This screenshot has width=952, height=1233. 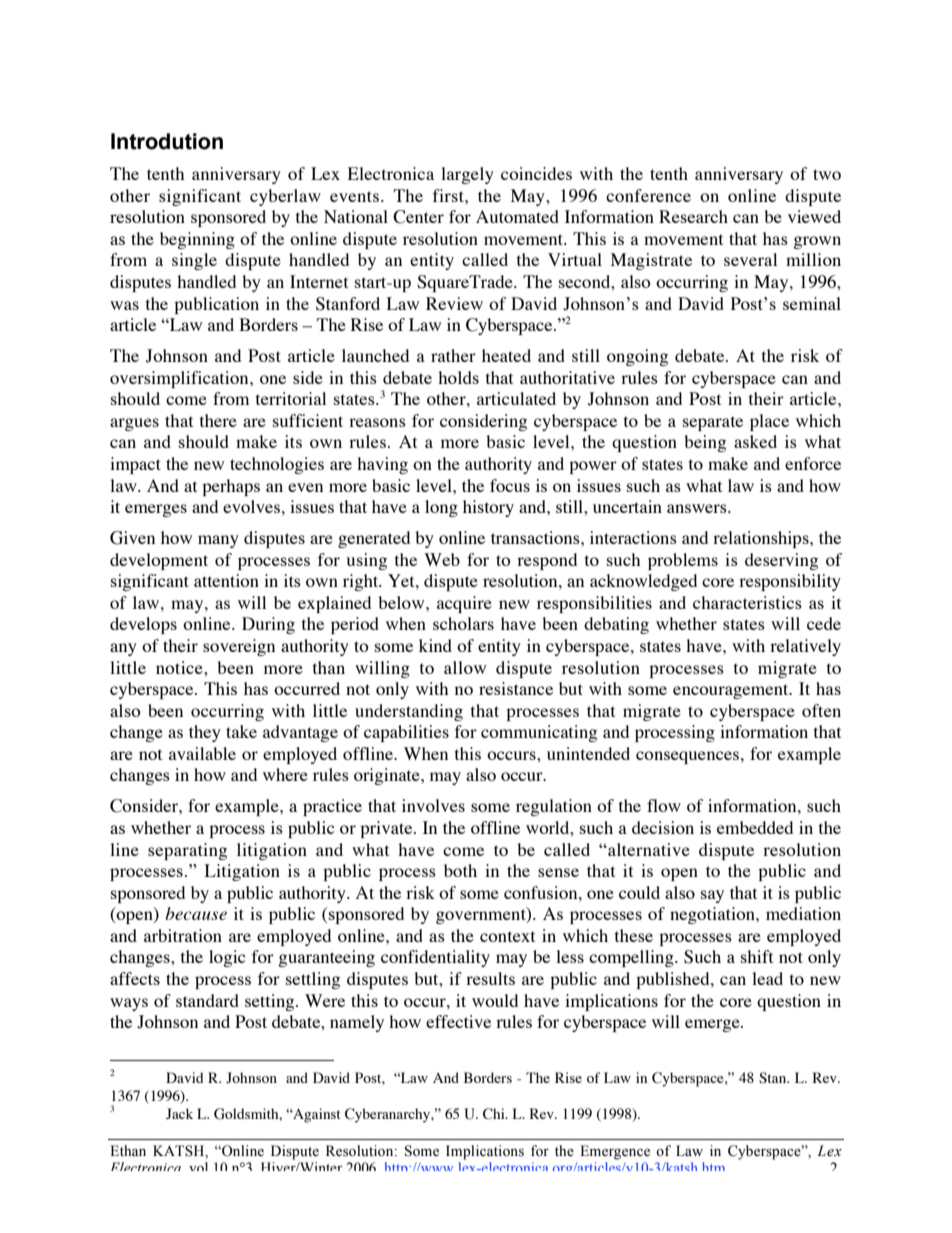 What do you see at coordinates (197, 240) in the screenshot?
I see `beginning` at bounding box center [197, 240].
